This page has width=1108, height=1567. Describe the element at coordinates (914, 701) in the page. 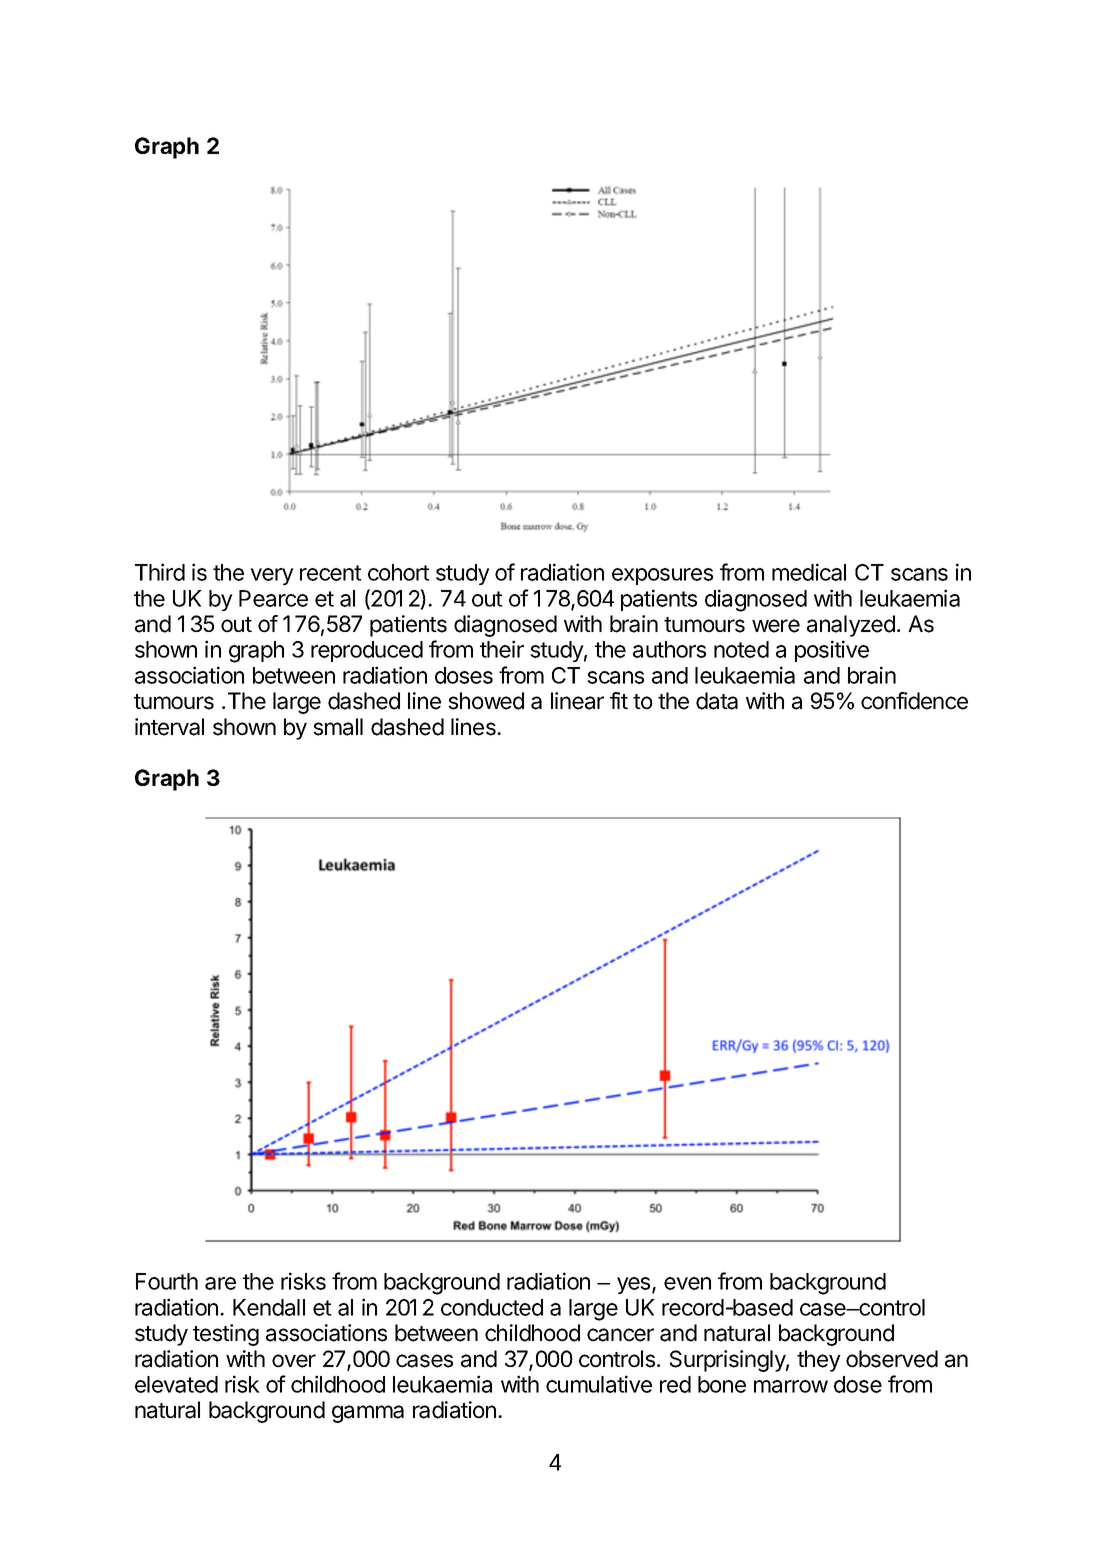

I see `confidence` at that location.
